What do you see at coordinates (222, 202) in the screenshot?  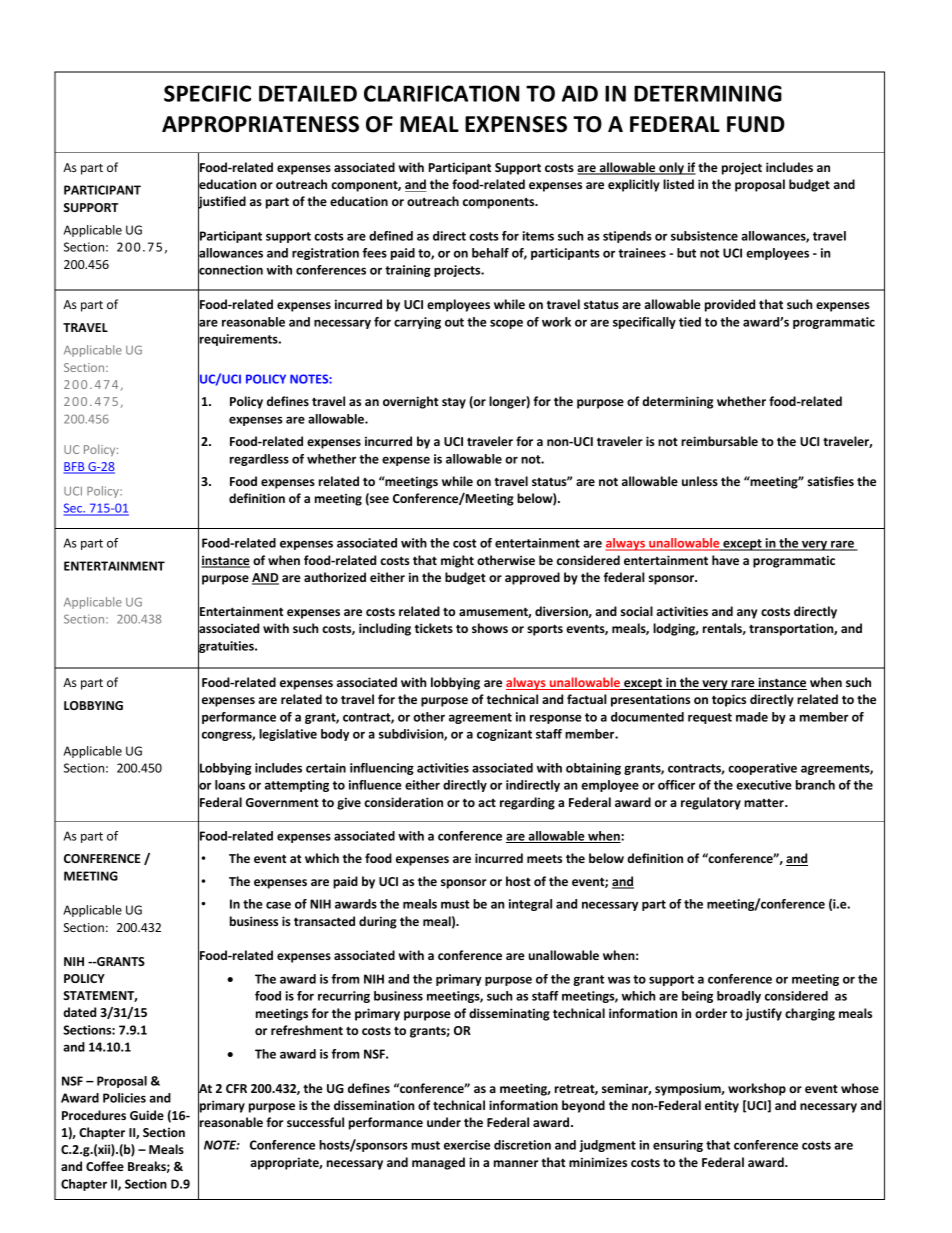 I see `justified` at bounding box center [222, 202].
